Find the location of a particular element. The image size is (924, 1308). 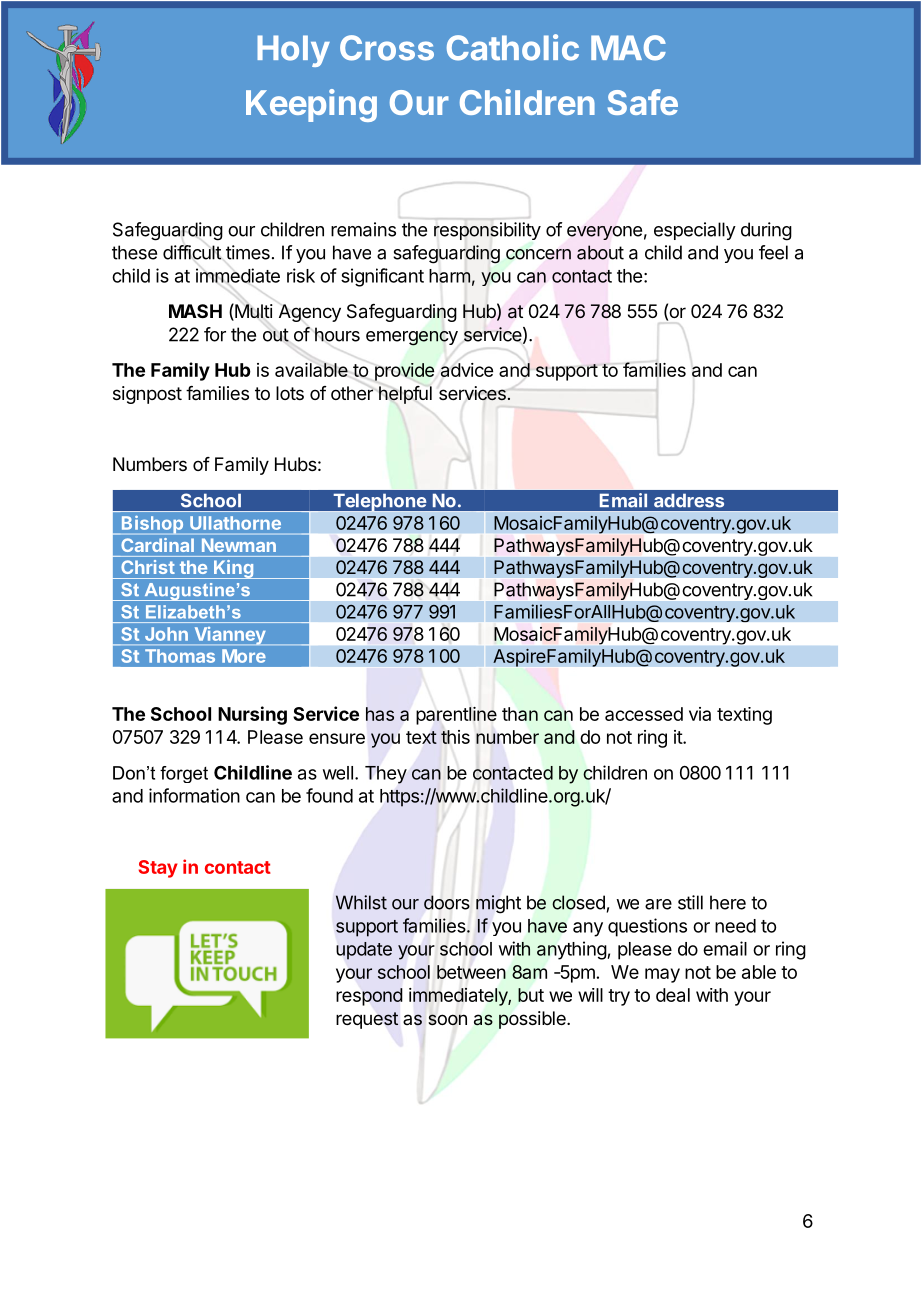

MAC is located at coordinates (628, 48).
